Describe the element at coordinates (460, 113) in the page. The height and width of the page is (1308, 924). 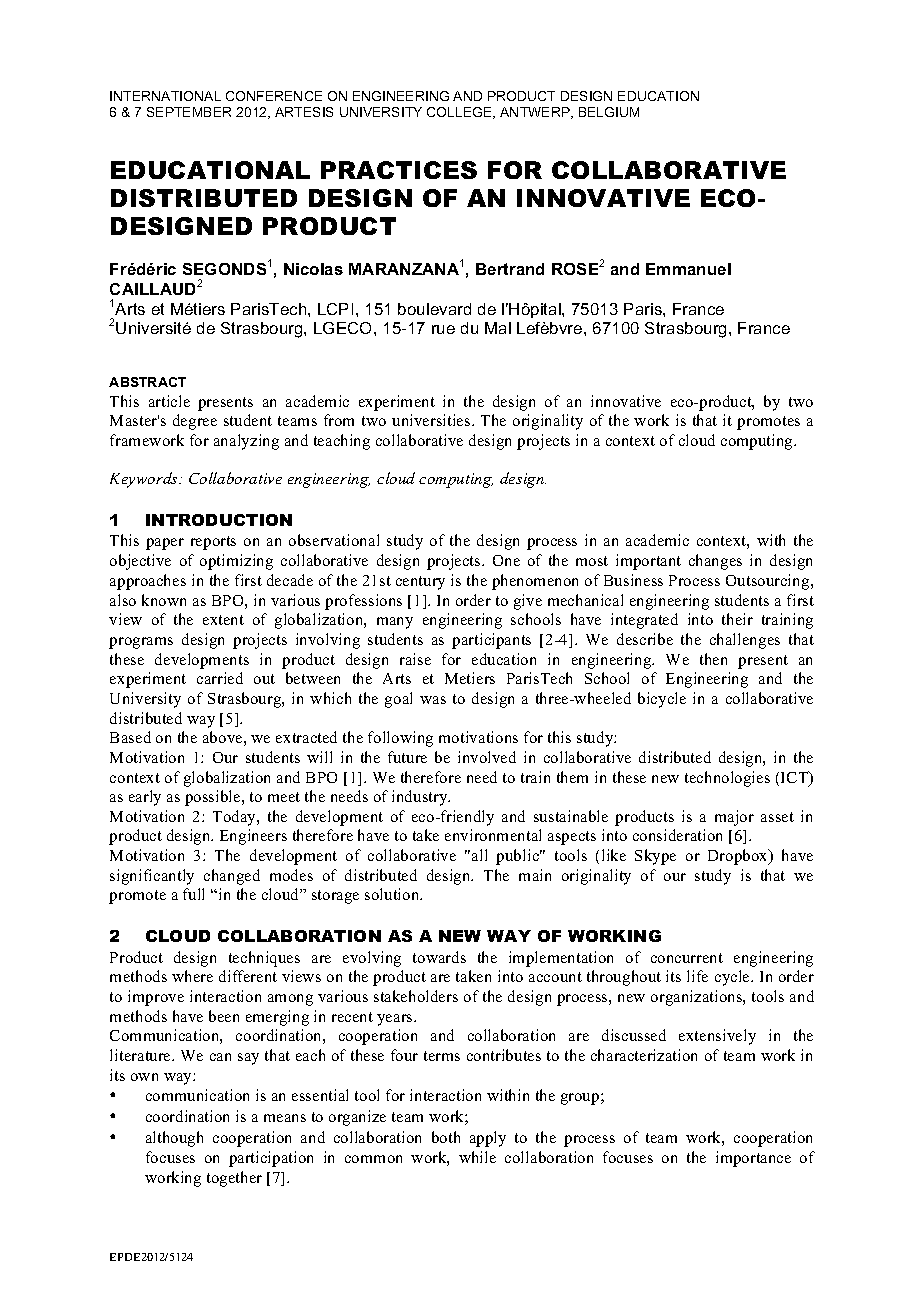
I see `COLLEGE` at that location.
